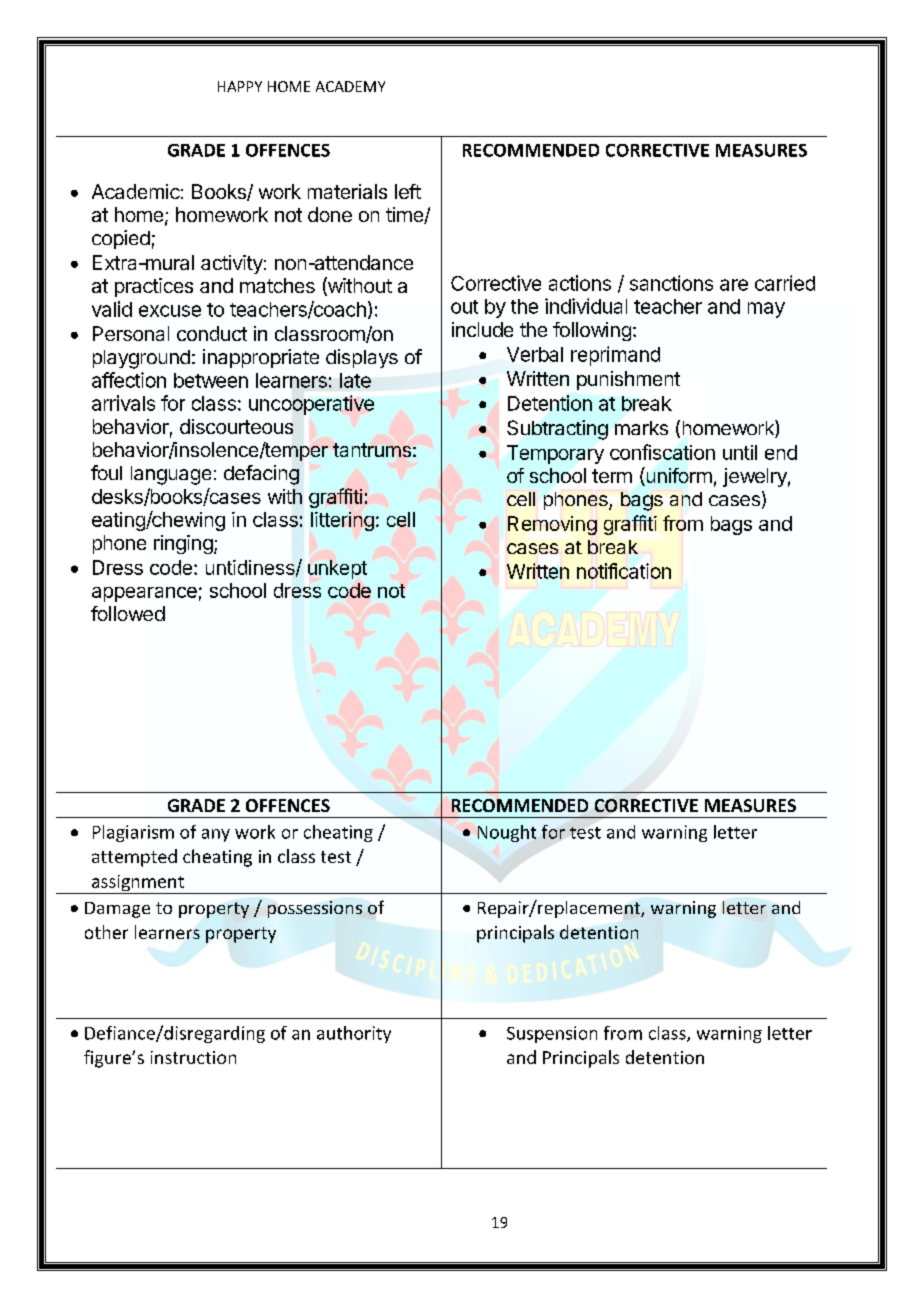 The height and width of the image is (1308, 924). Describe the element at coordinates (671, 283) in the image. I see `sanctions` at that location.
